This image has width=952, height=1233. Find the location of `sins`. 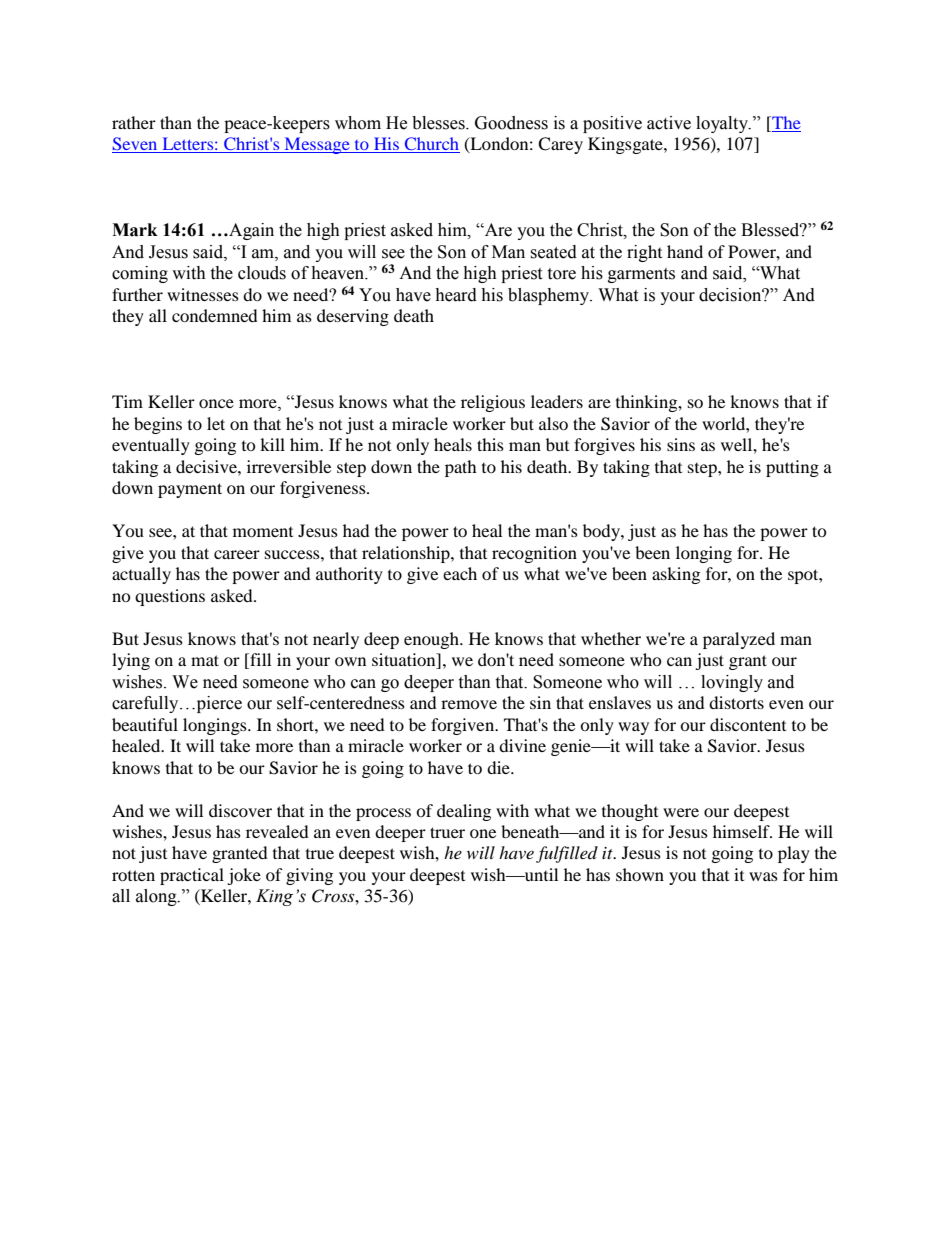

sins is located at coordinates (681, 444).
